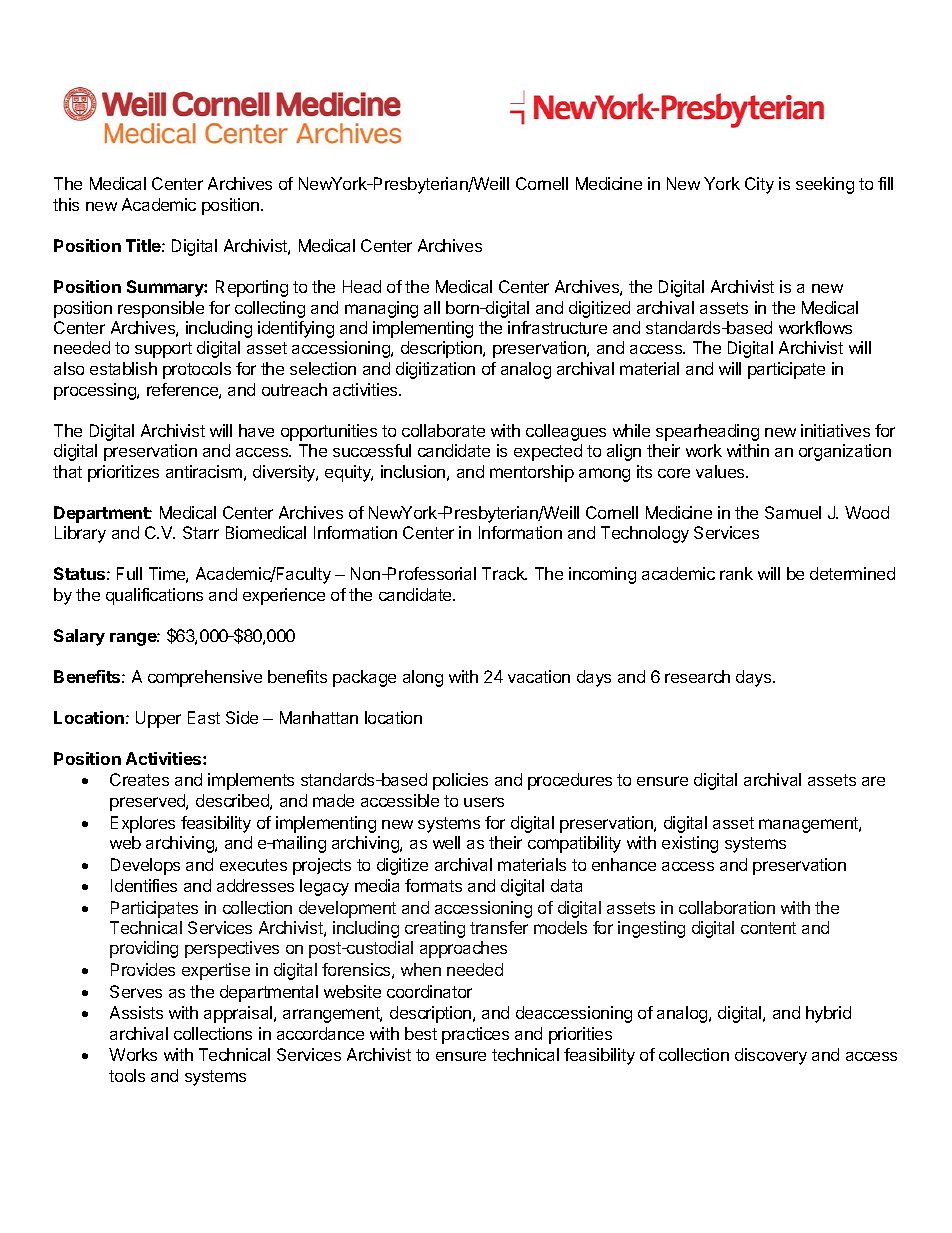 Image resolution: width=952 pixels, height=1233 pixels. What do you see at coordinates (835, 430) in the screenshot?
I see `initiatives` at bounding box center [835, 430].
